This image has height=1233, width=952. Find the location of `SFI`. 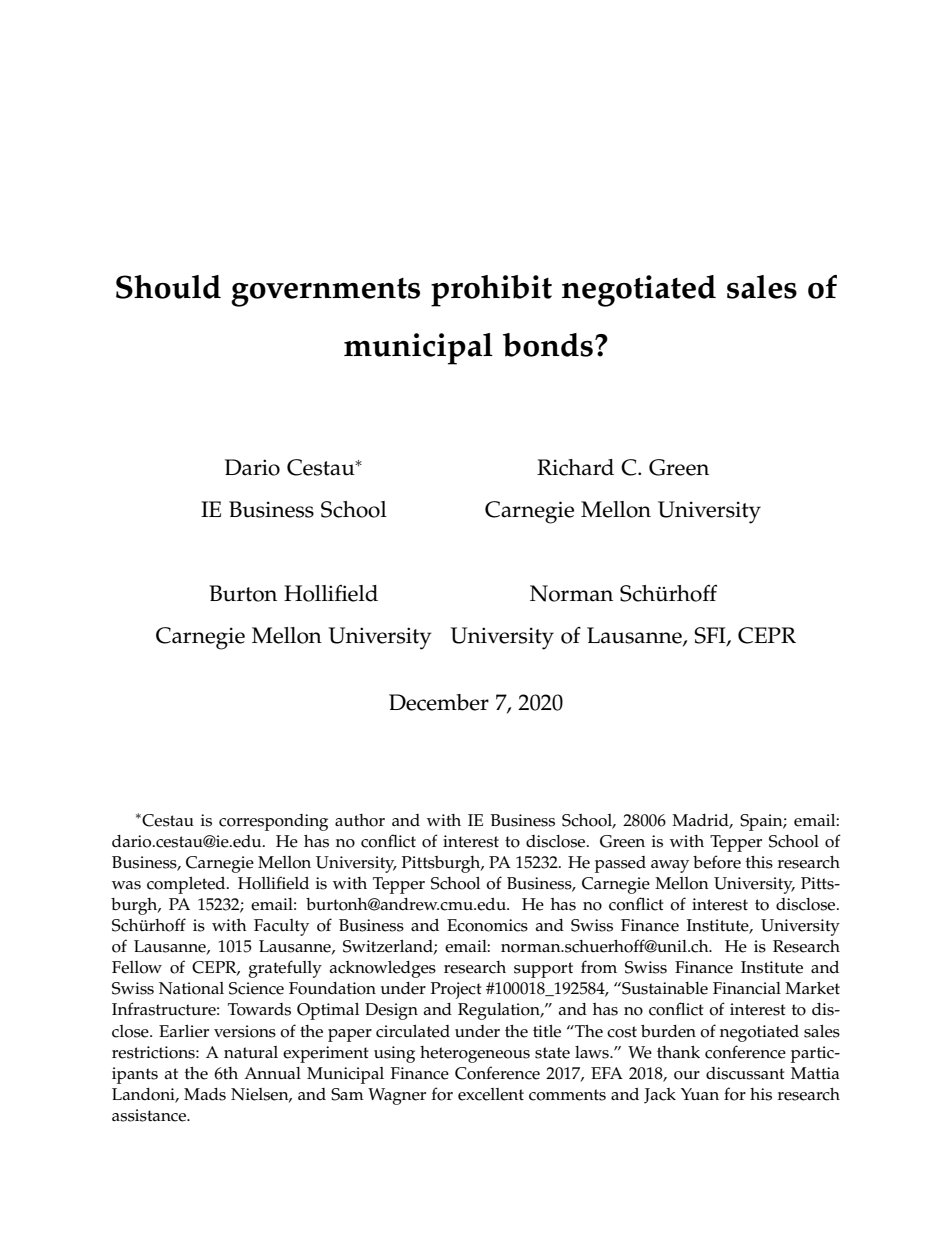

SFI is located at coordinates (711, 636).
